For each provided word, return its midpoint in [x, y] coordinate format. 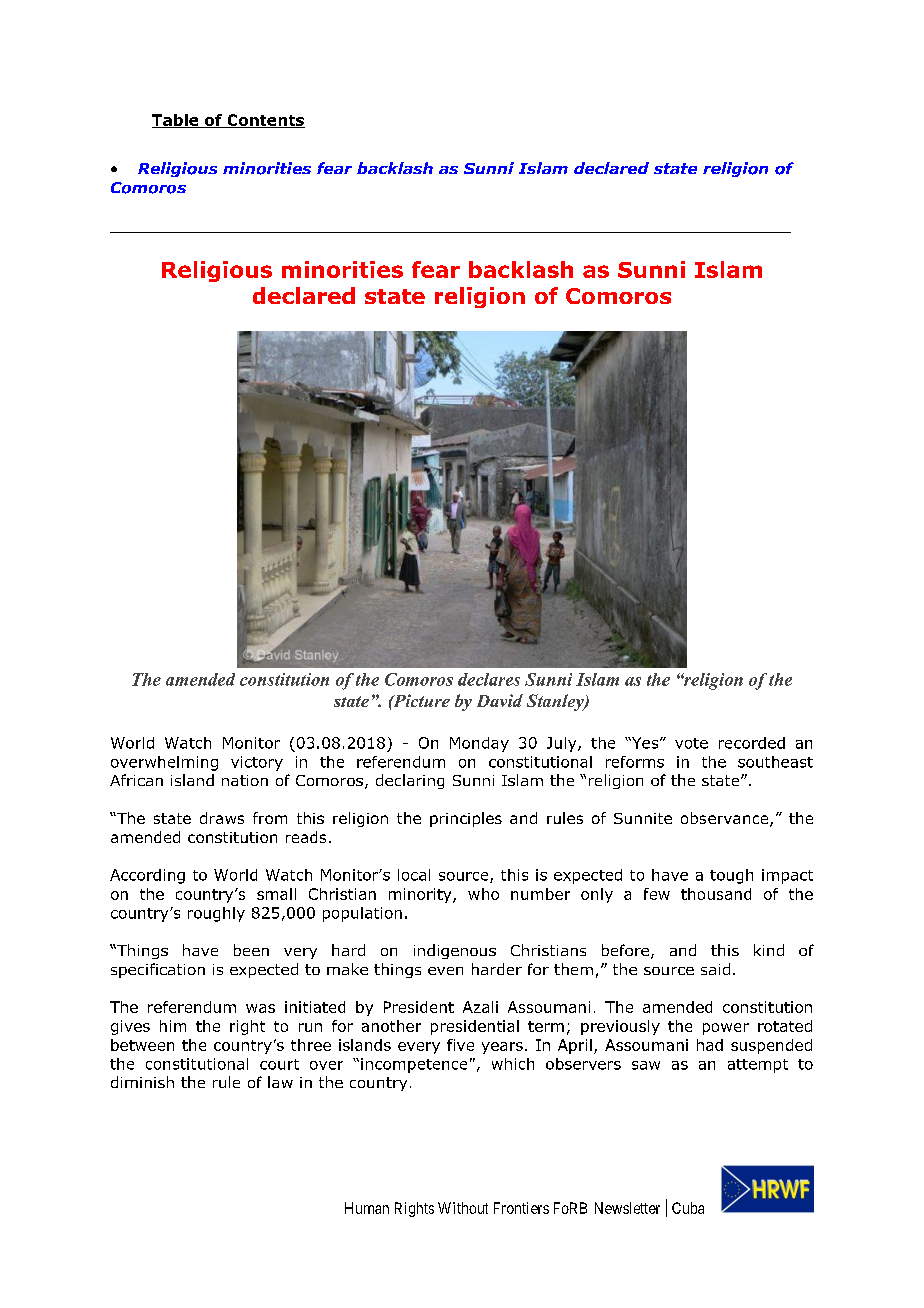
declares [489, 679]
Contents [265, 121]
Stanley [556, 702]
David [500, 700]
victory [257, 763]
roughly [216, 914]
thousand [716, 894]
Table [176, 121]
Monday [479, 744]
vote [691, 743]
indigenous [455, 951]
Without [463, 1208]
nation [245, 780]
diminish [142, 1082]
